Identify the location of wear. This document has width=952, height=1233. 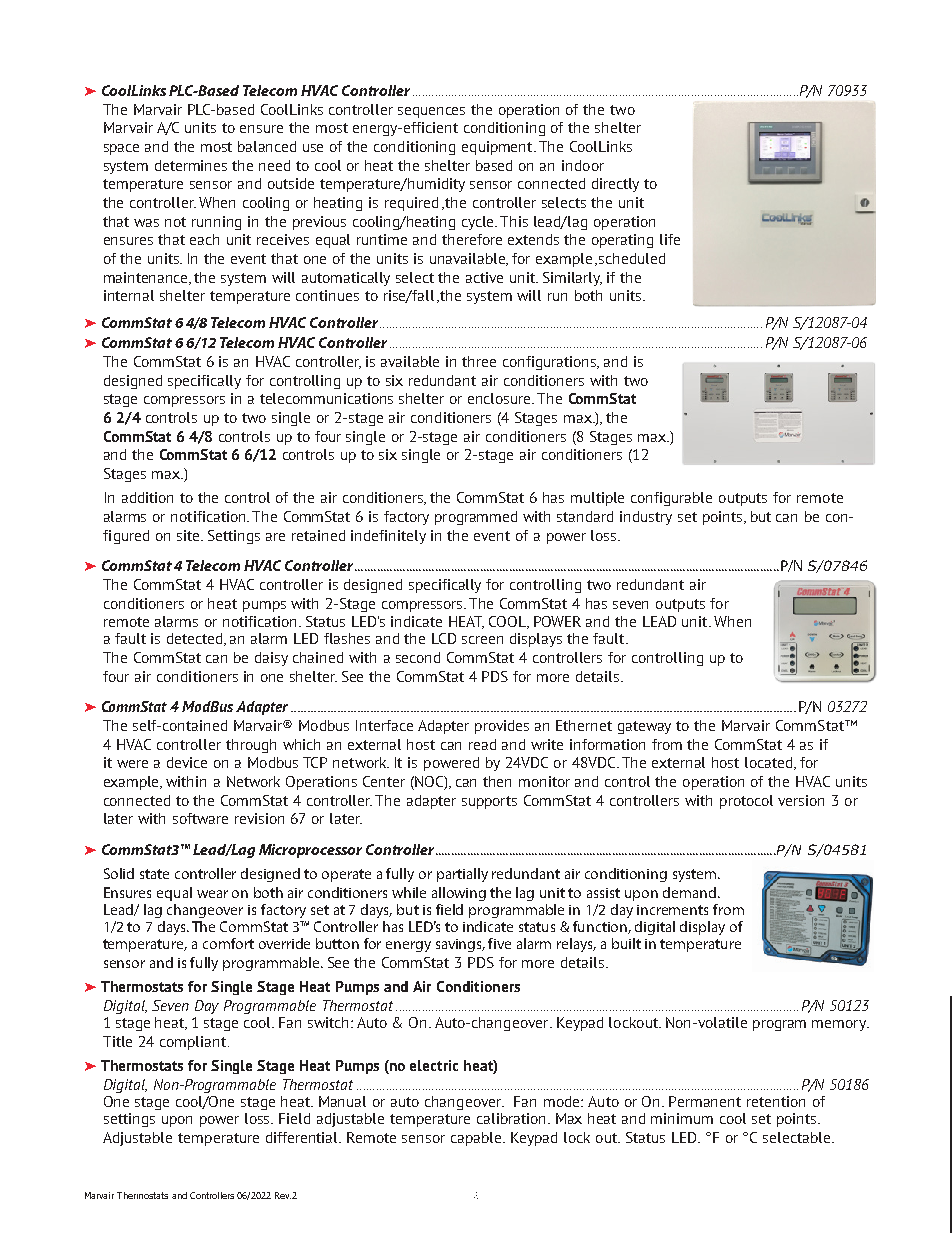
(212, 894).
